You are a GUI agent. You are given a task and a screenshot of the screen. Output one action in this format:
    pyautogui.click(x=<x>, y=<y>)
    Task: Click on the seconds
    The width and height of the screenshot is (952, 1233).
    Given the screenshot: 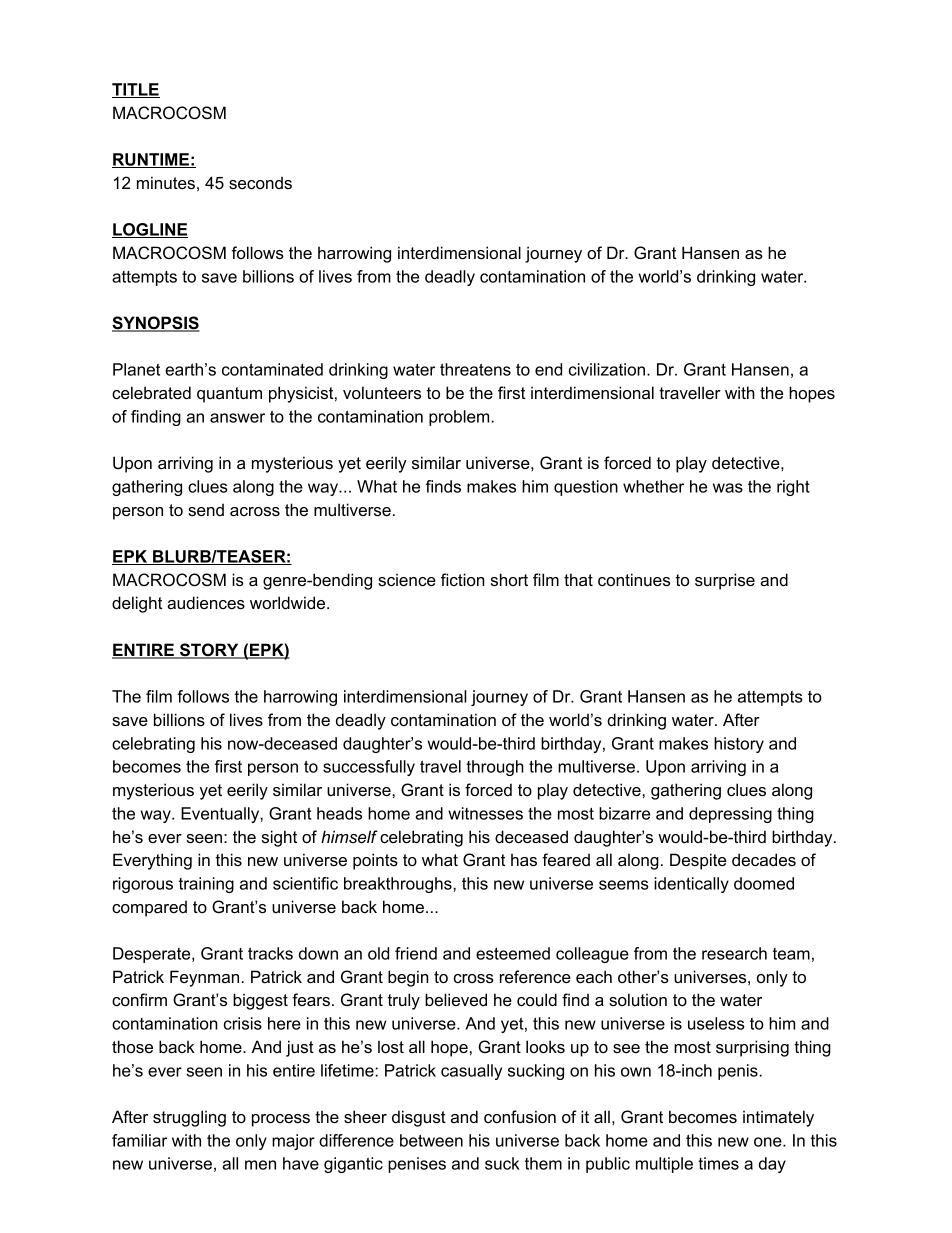 What is the action you would take?
    pyautogui.click(x=260, y=182)
